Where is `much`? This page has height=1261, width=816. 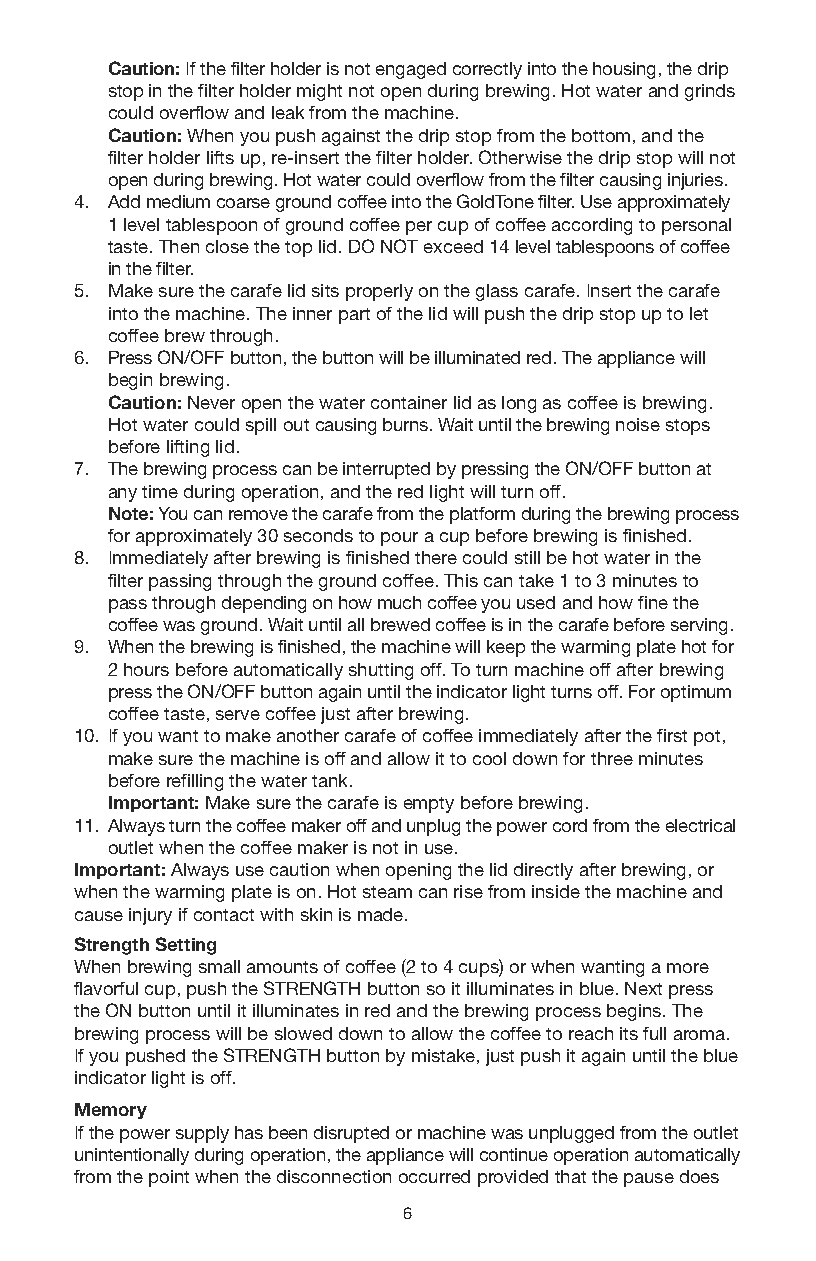
much is located at coordinates (399, 602).
